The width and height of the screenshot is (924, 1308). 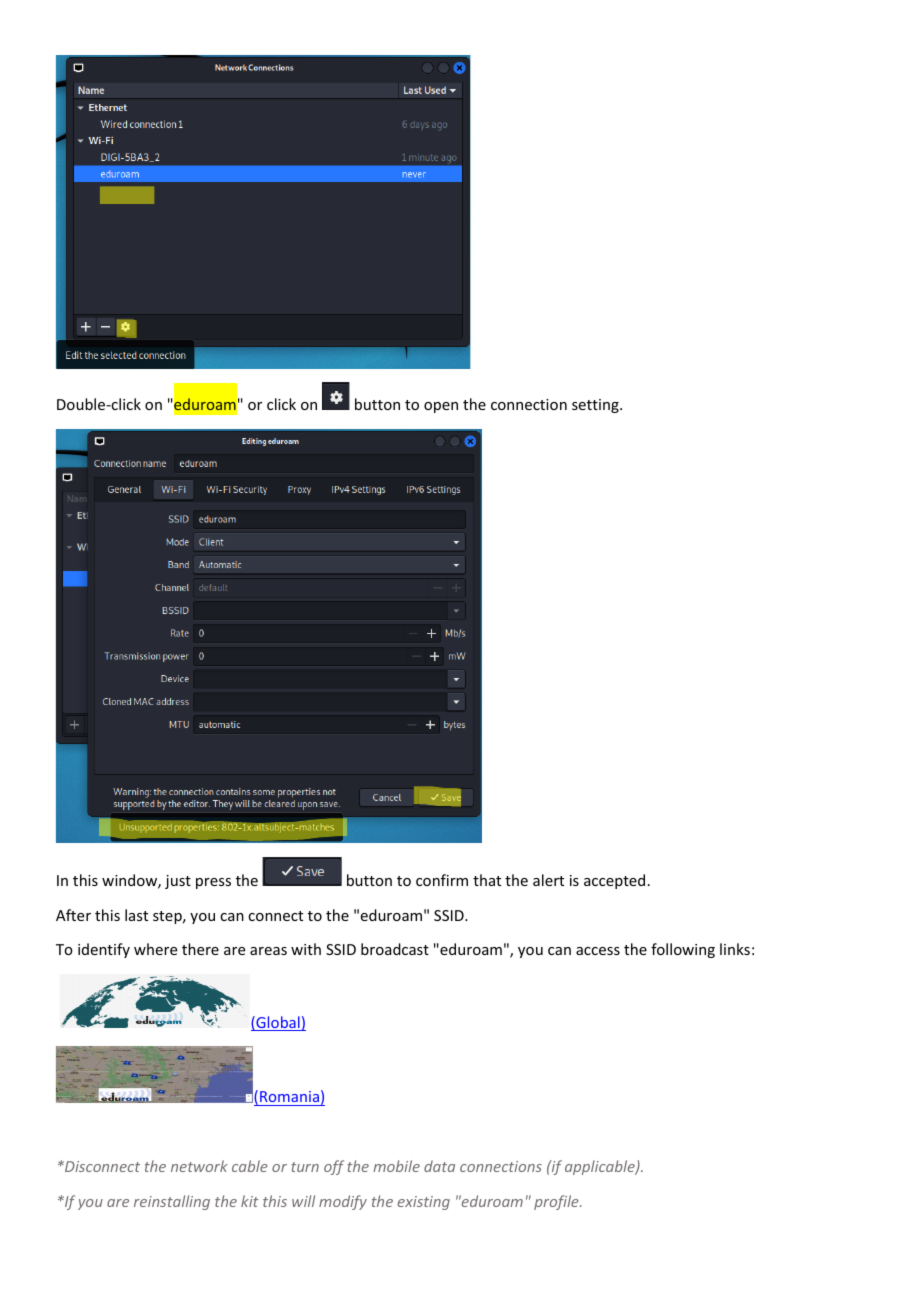 What do you see at coordinates (441, 407) in the screenshot?
I see `open` at bounding box center [441, 407].
